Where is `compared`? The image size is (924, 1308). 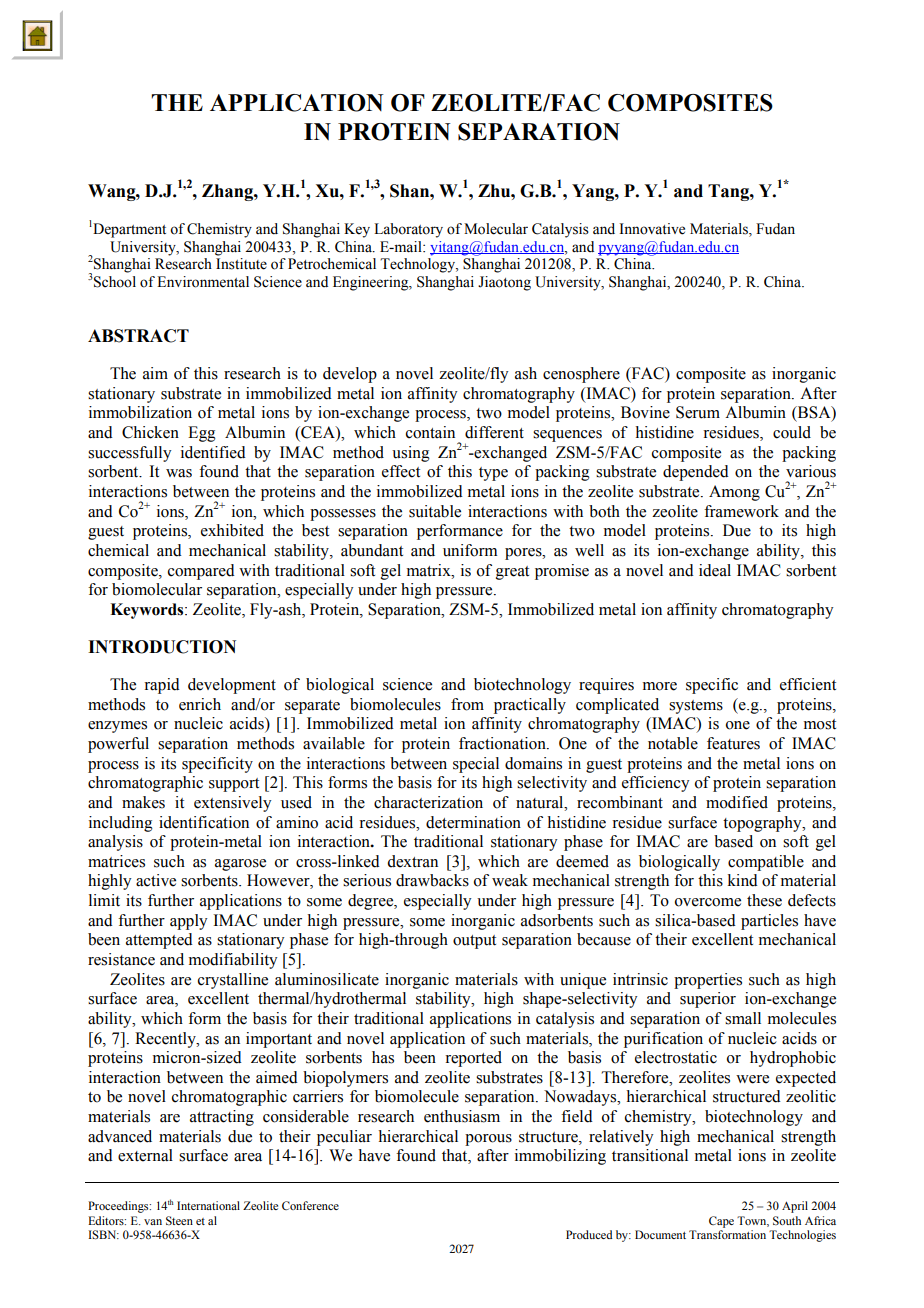 compared is located at coordinates (201, 572).
